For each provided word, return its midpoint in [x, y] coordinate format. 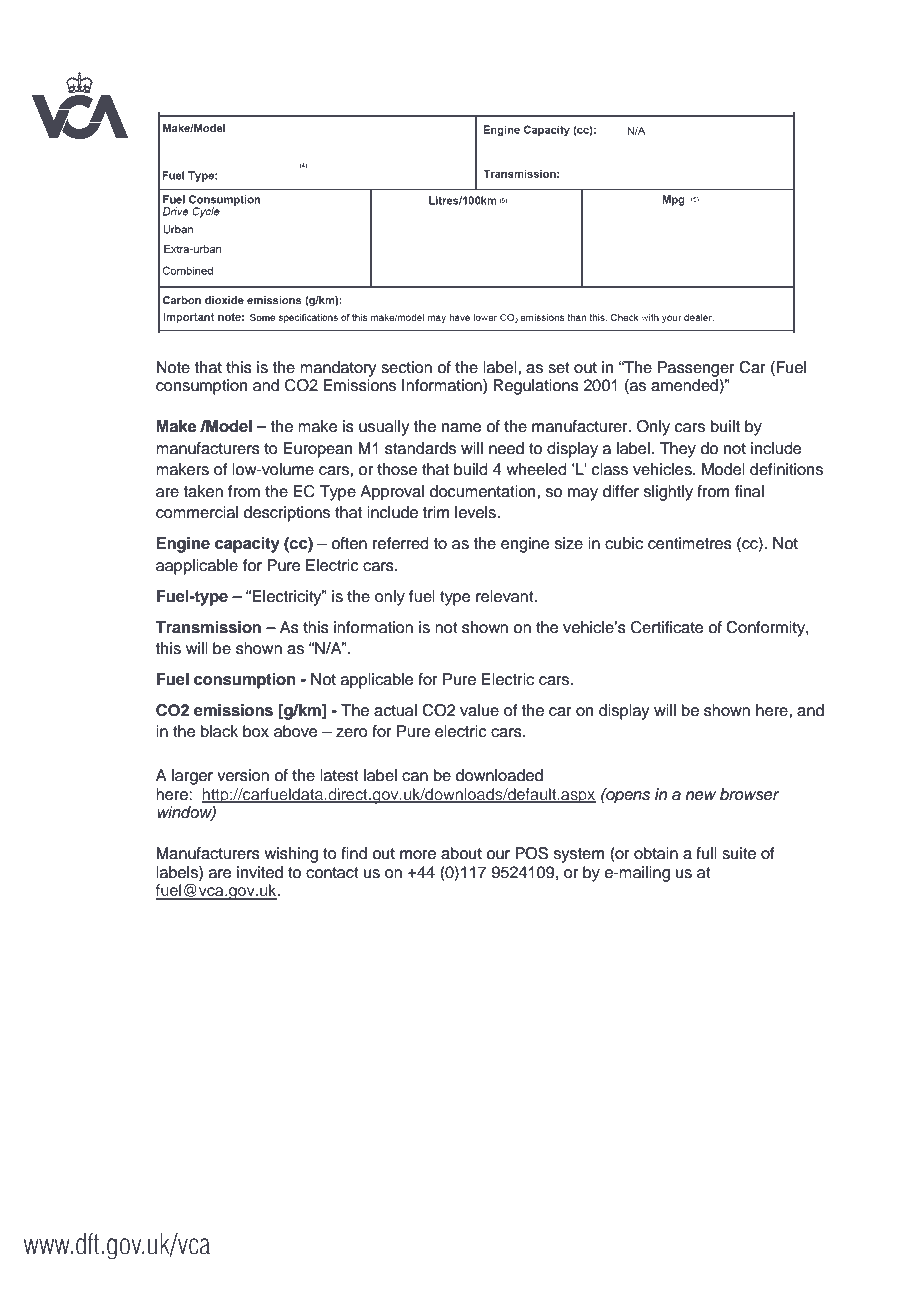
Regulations [536, 387]
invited [260, 872]
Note [173, 367]
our [498, 855]
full [706, 853]
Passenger [696, 369]
